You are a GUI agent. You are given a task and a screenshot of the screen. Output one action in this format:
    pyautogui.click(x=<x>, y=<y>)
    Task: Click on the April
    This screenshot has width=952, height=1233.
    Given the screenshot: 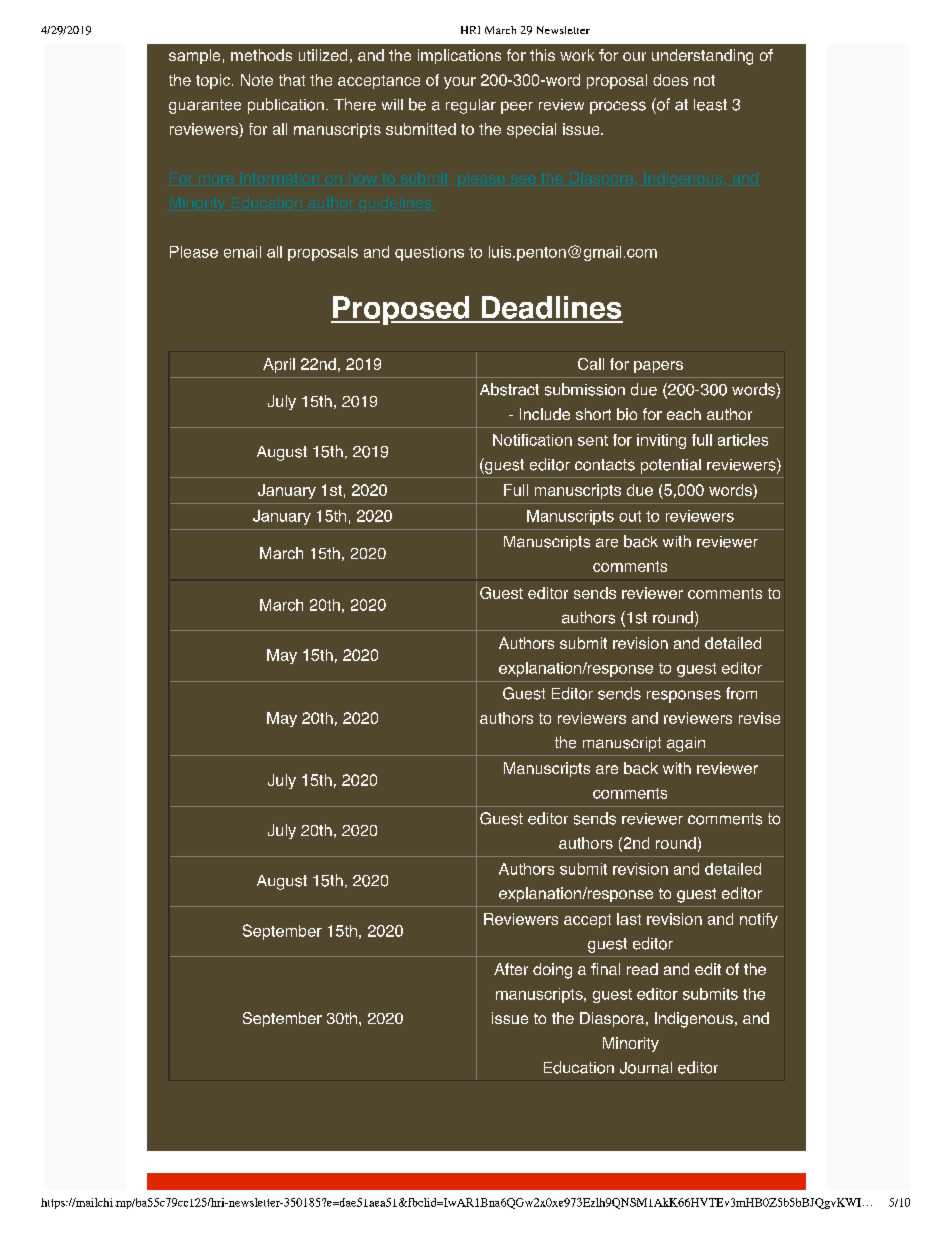 What is the action you would take?
    pyautogui.click(x=279, y=365)
